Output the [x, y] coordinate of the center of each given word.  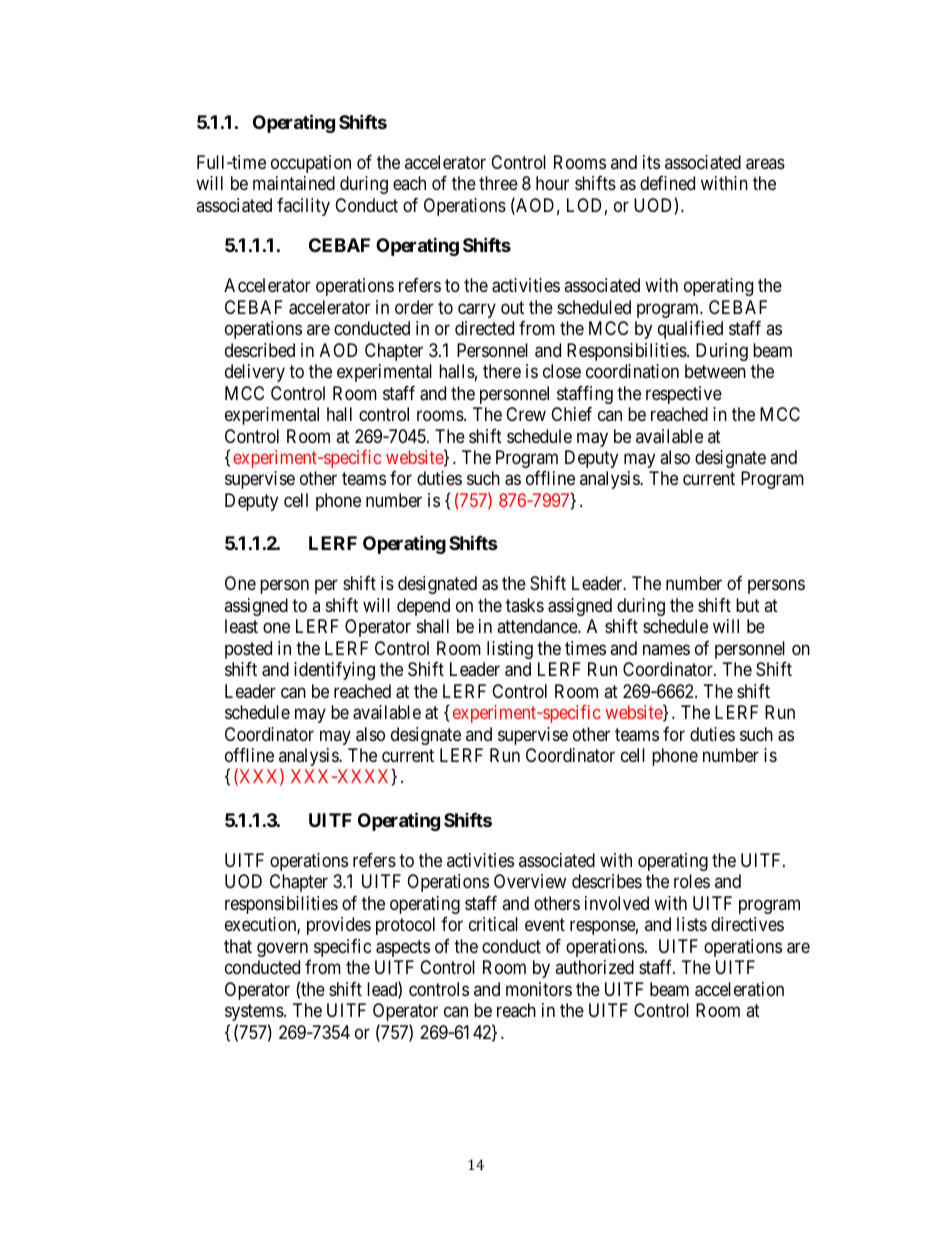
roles [692, 881]
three [498, 183]
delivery [255, 373]
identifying [334, 671]
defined [667, 183]
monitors [539, 989]
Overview [530, 881]
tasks [525, 605]
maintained [294, 183]
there [502, 371]
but [748, 605]
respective [684, 395]
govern [282, 949]
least [241, 626]
